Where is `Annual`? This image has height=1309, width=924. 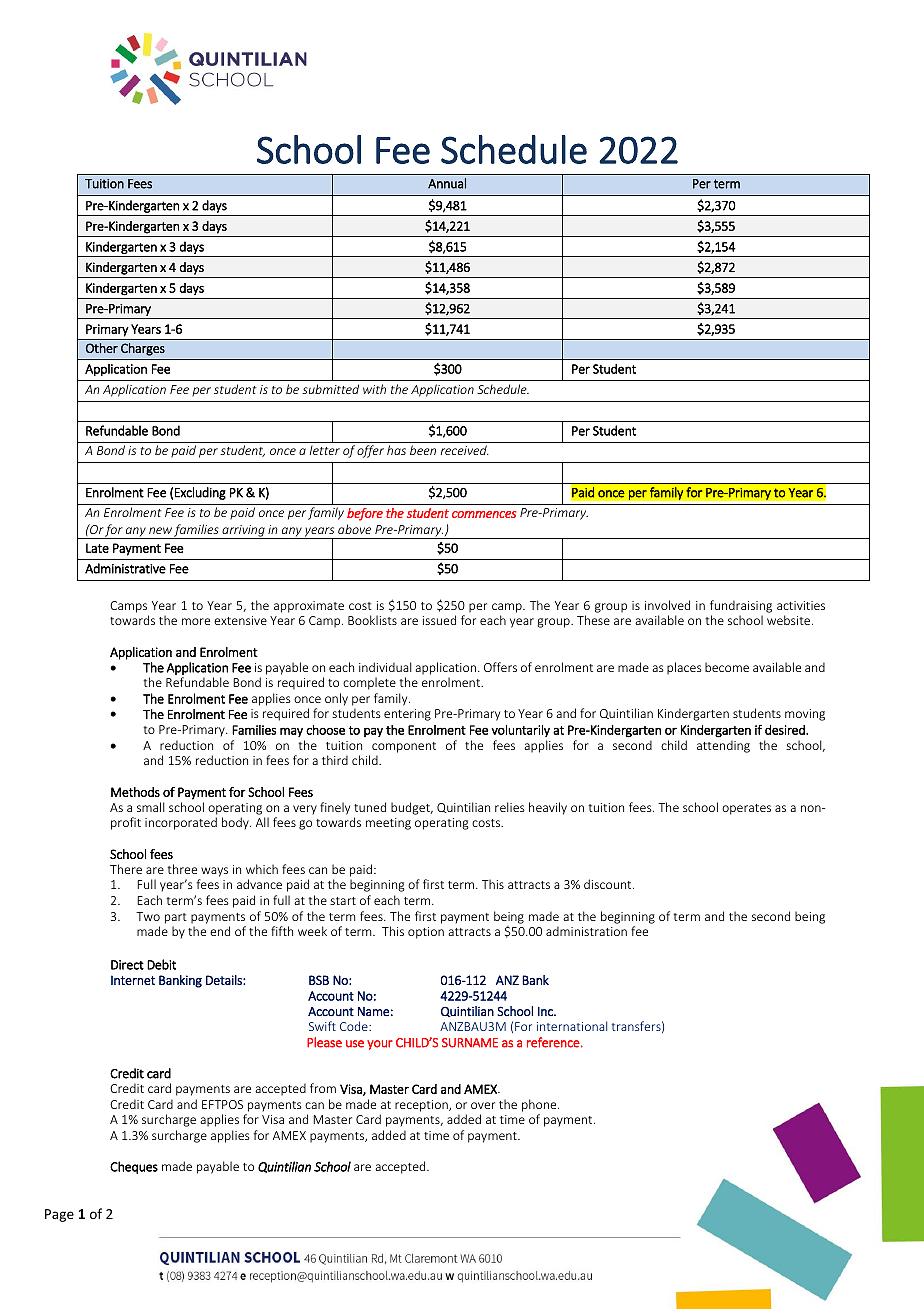
Annual is located at coordinates (447, 183).
